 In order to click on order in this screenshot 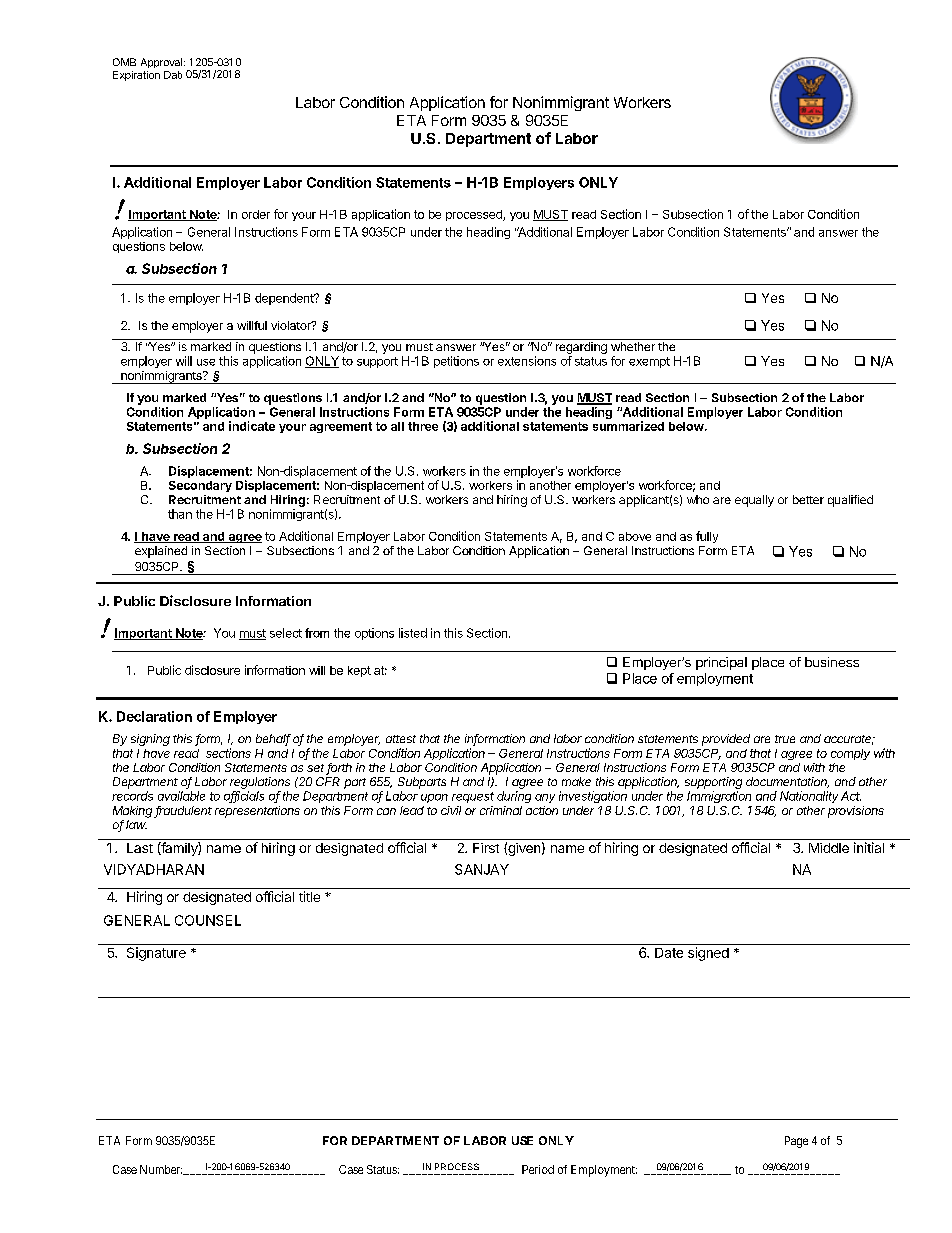, I will do `click(256, 214)`.
